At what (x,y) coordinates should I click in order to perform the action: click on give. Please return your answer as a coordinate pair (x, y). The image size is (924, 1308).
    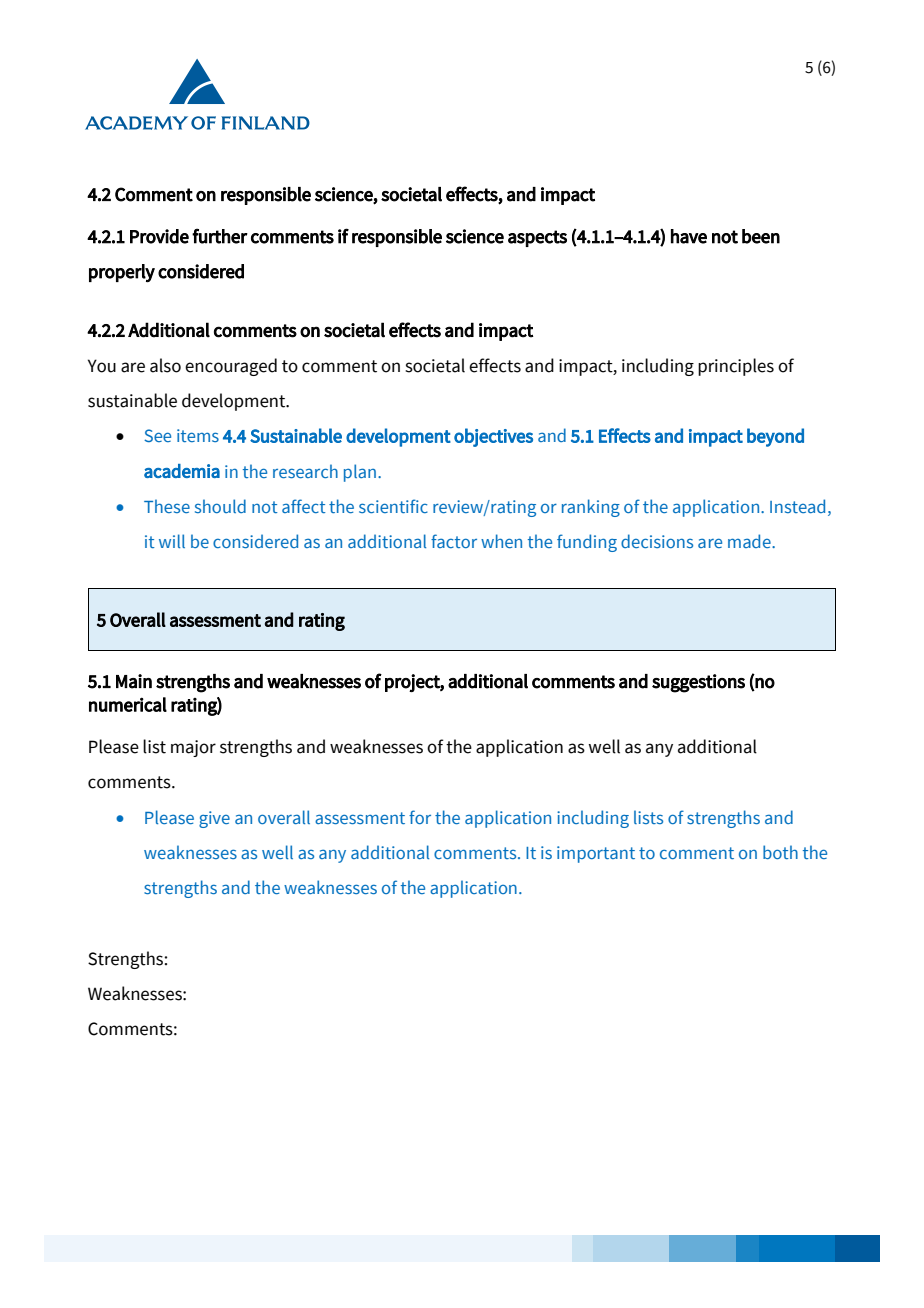
    Looking at the image, I should click on (214, 819).
